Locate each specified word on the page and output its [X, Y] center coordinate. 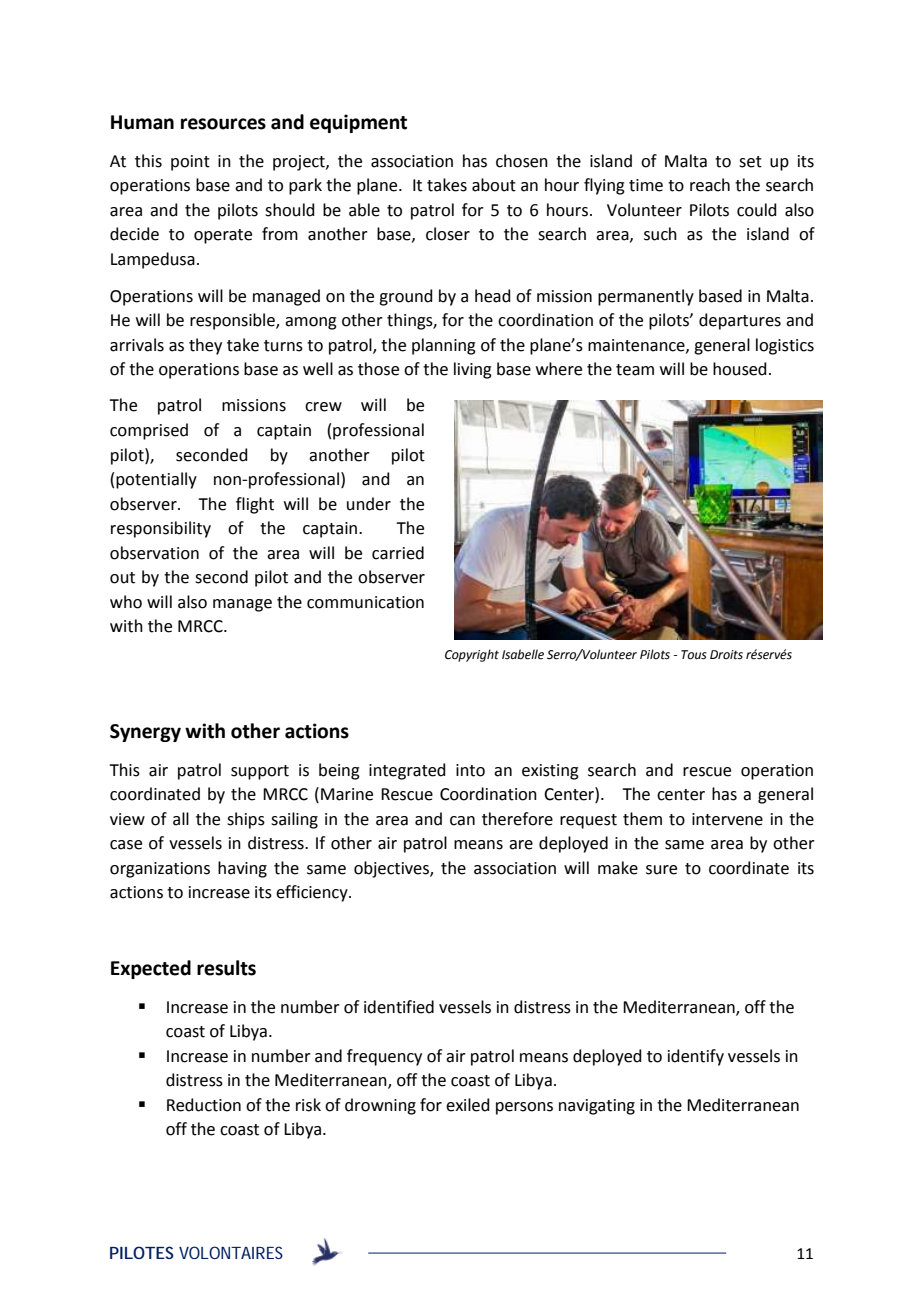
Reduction [204, 1105]
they [205, 346]
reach [710, 185]
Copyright [472, 655]
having [242, 869]
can [462, 821]
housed [740, 369]
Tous [694, 655]
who [126, 602]
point [190, 163]
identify [696, 1057]
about [494, 185]
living [473, 370]
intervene [727, 819]
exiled [468, 1105]
